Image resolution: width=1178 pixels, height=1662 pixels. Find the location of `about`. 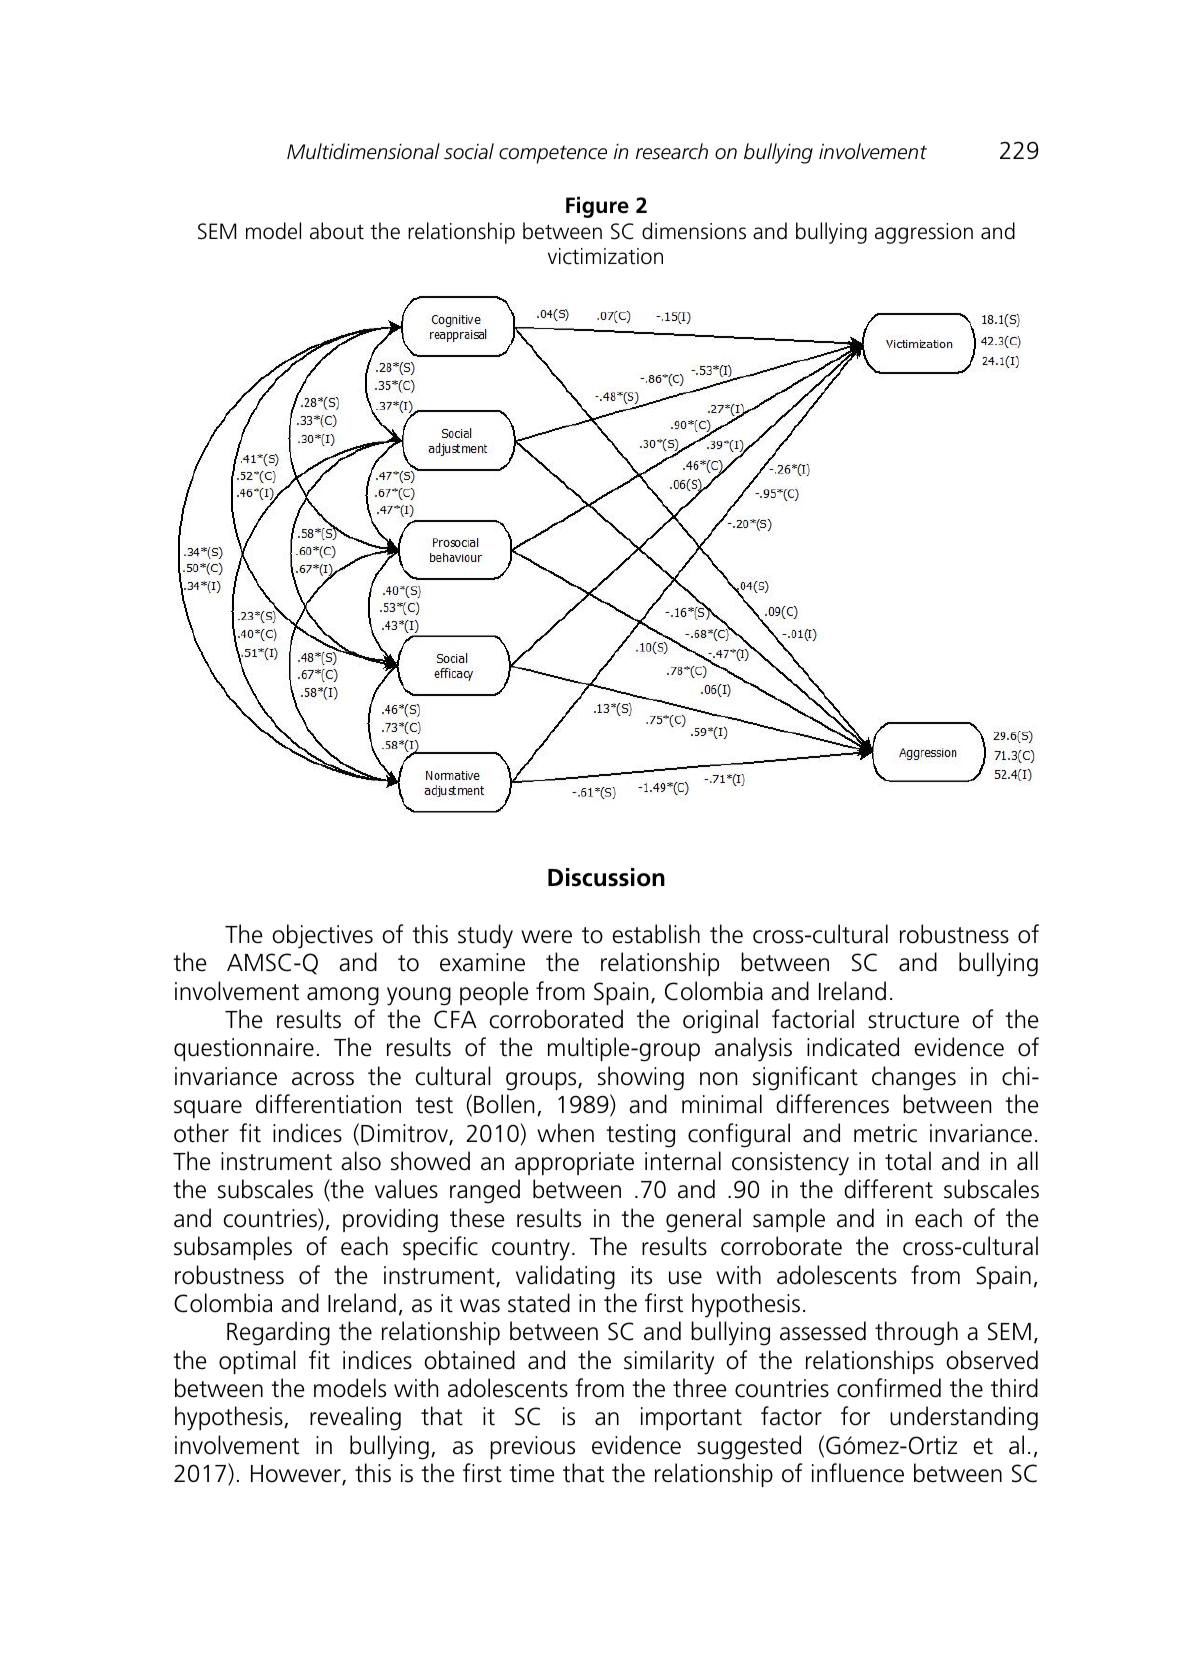

about is located at coordinates (337, 231).
